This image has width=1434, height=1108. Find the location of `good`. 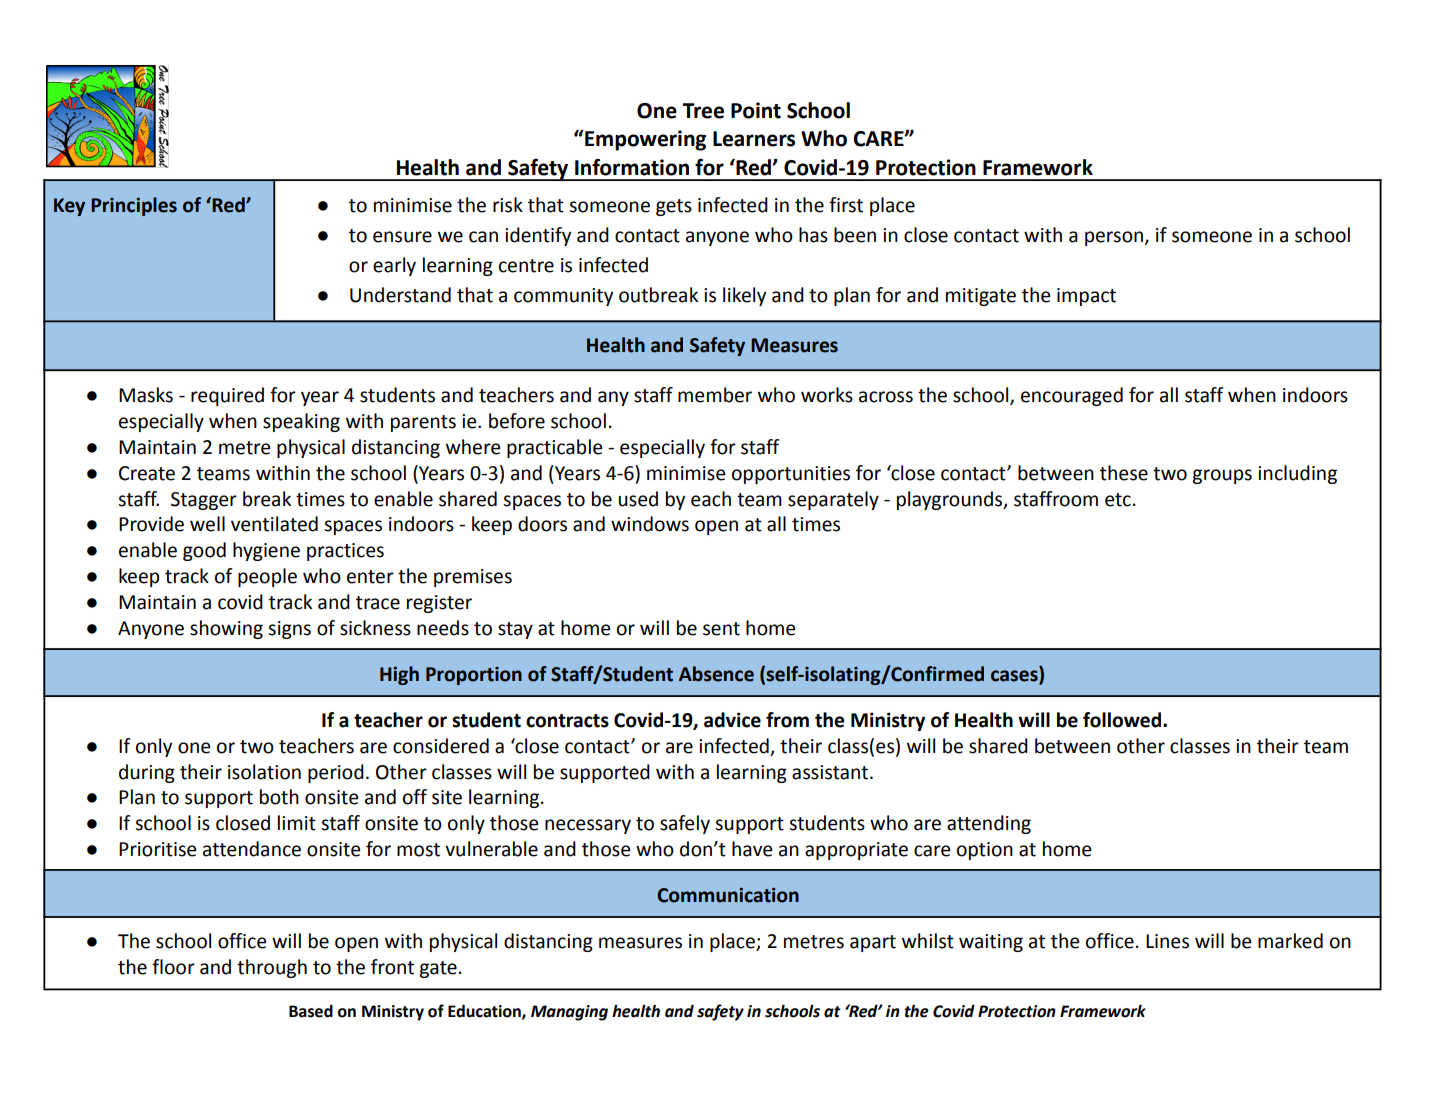

good is located at coordinates (204, 551).
